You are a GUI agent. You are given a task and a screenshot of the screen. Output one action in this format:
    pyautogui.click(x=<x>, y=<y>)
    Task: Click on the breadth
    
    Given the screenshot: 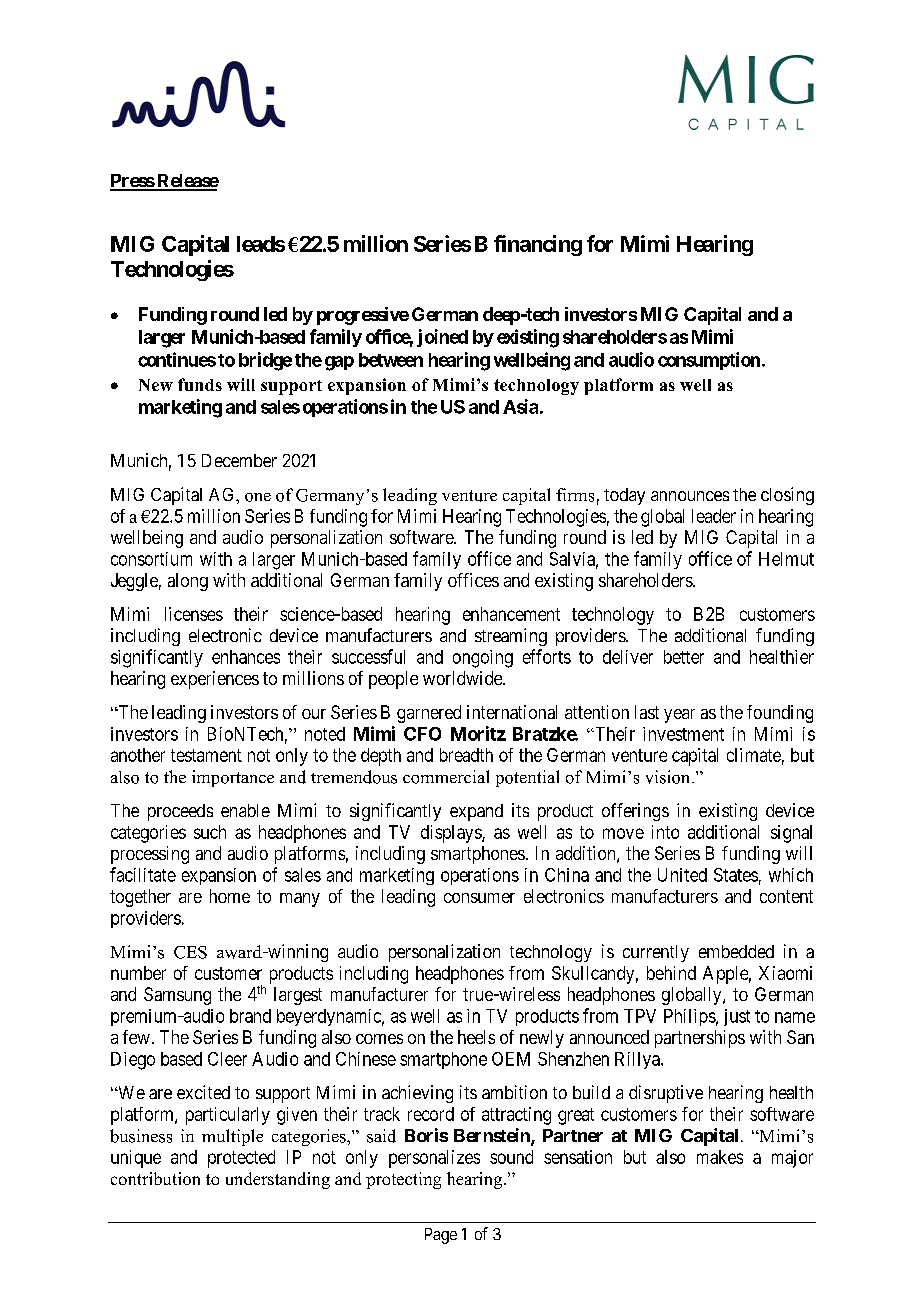 What is the action you would take?
    pyautogui.click(x=466, y=755)
